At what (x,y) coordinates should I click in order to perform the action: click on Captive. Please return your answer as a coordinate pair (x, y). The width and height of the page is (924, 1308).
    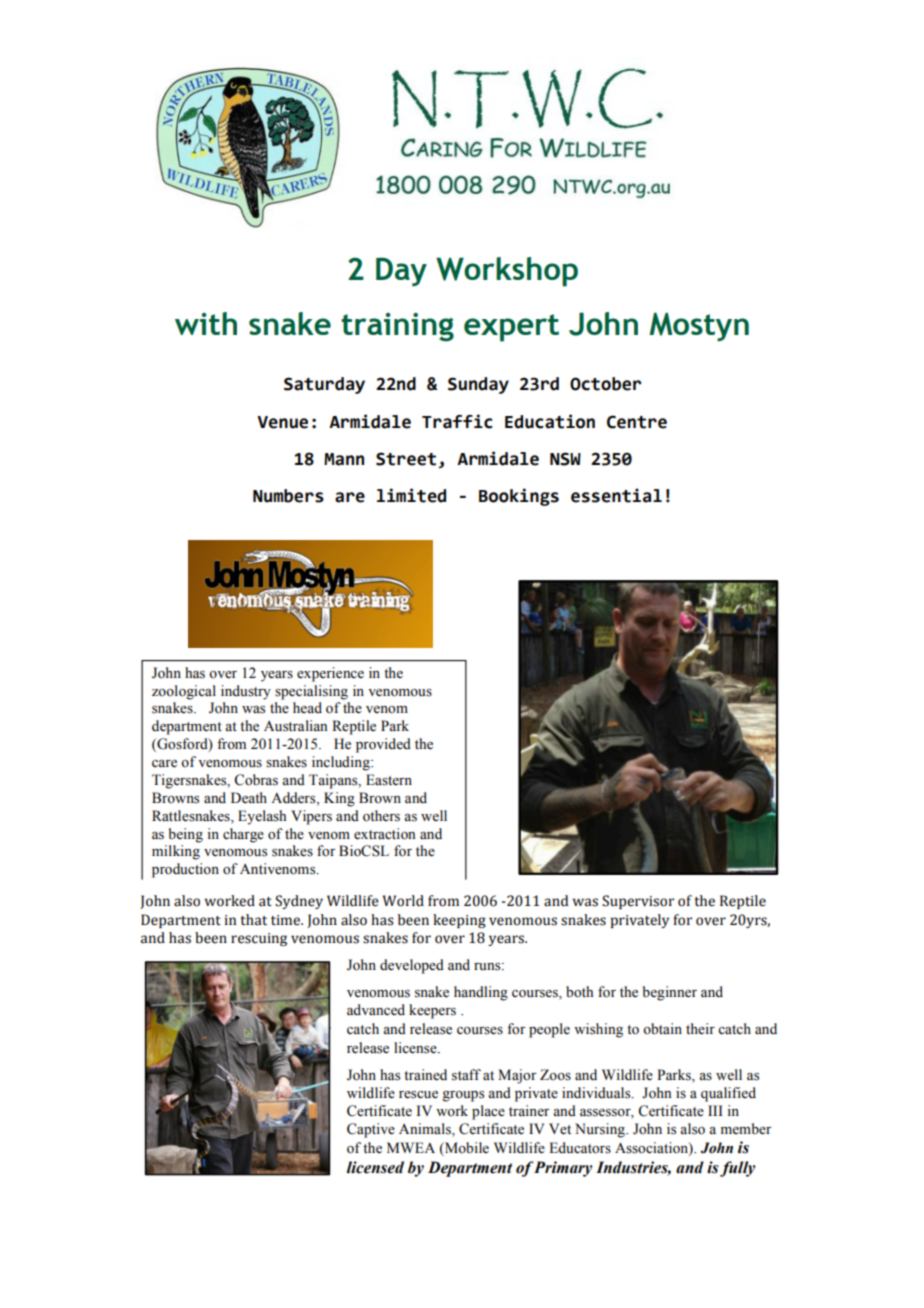
    Looking at the image, I should click on (371, 1130).
